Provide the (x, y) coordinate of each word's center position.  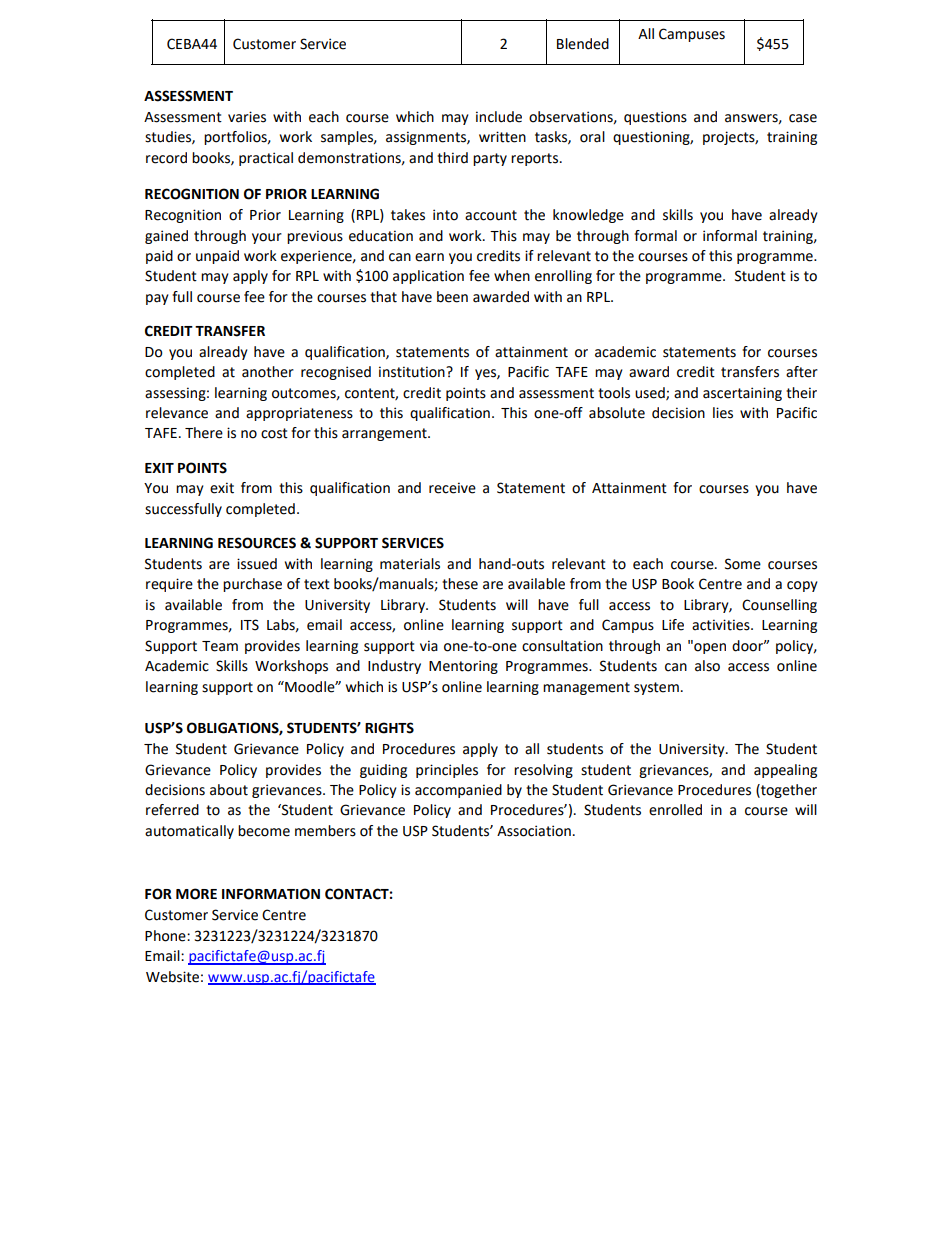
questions (655, 118)
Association (534, 831)
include (499, 117)
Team (220, 646)
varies (247, 117)
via (429, 646)
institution (413, 372)
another (268, 372)
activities (722, 625)
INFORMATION (271, 894)
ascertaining (742, 394)
